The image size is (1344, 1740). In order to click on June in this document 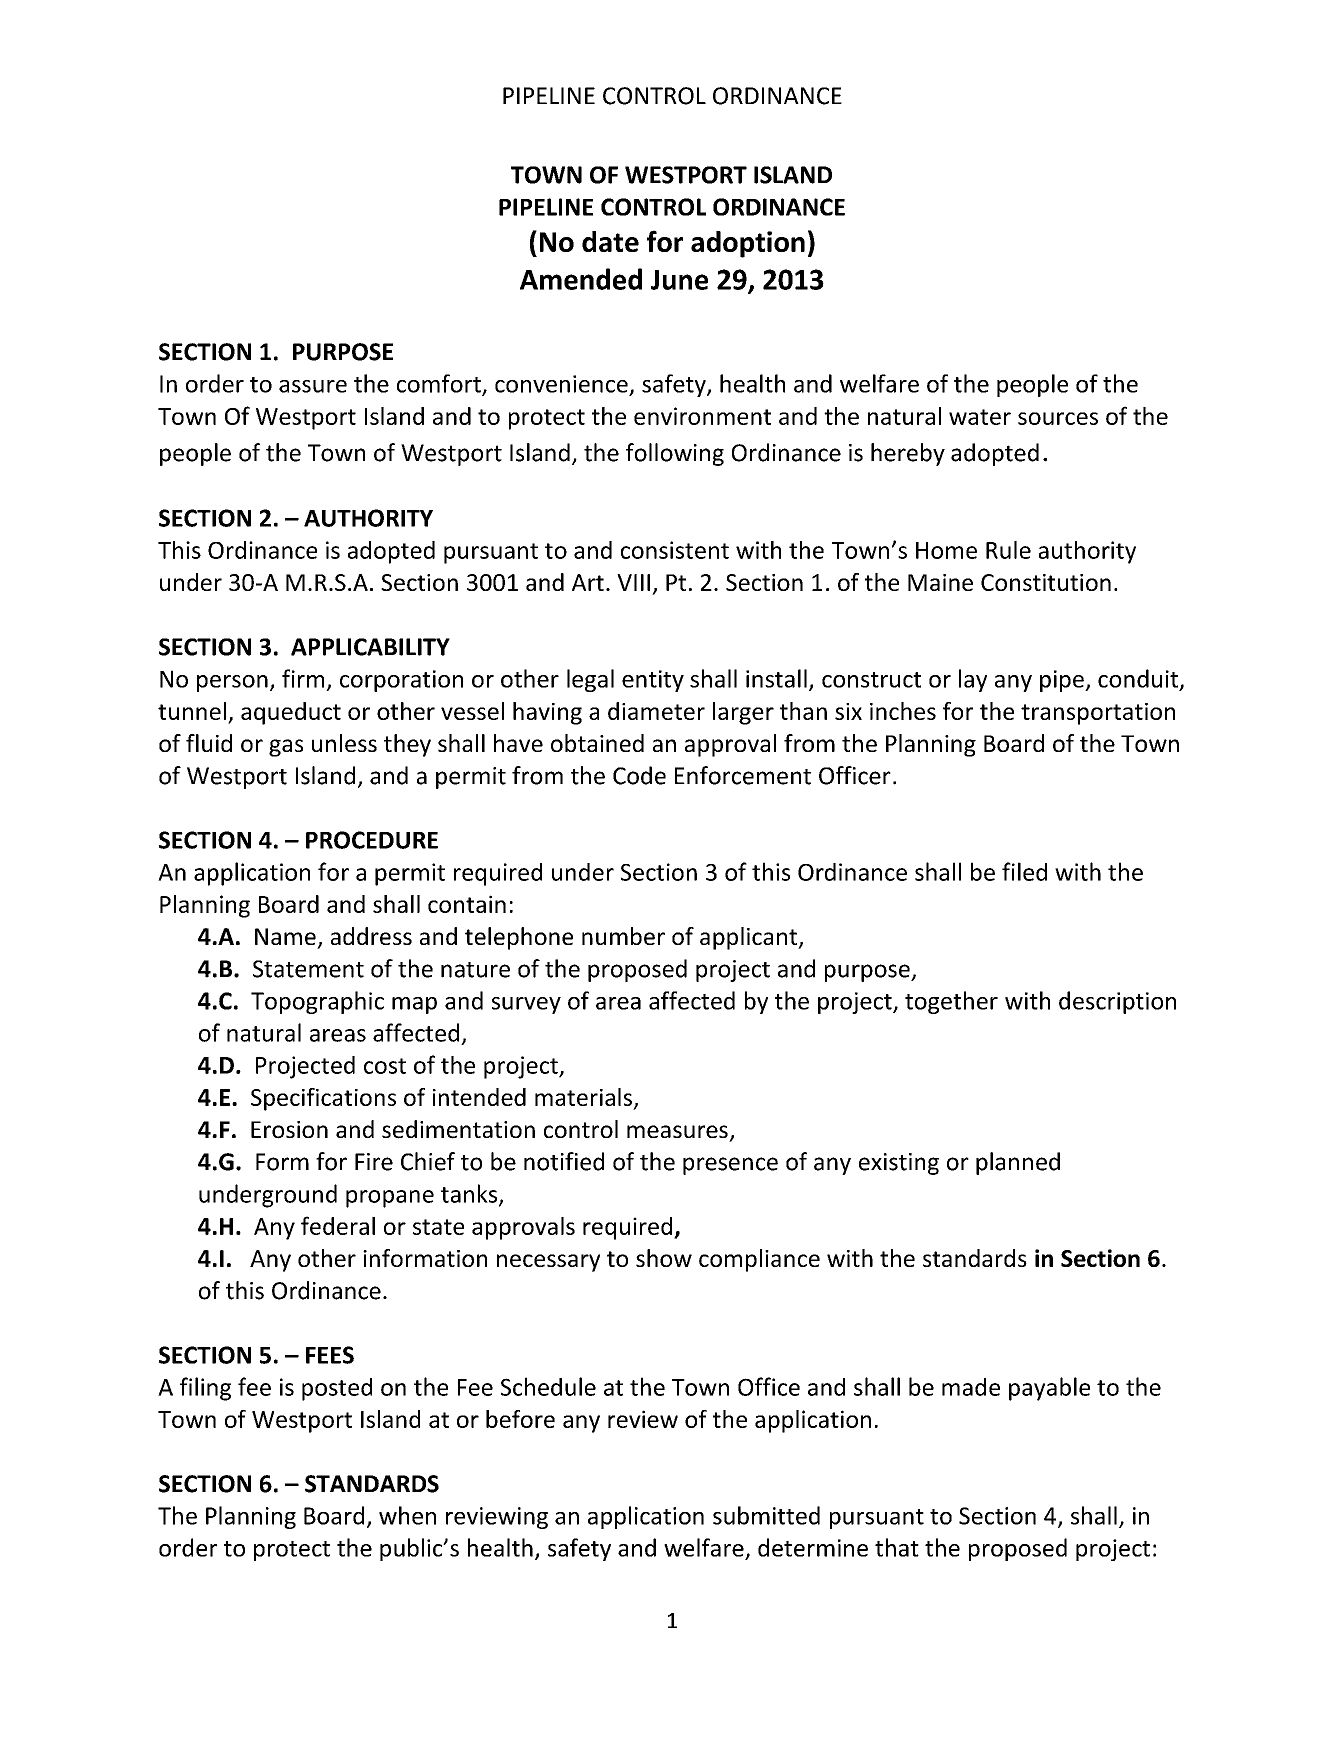, I will do `click(679, 280)`.
